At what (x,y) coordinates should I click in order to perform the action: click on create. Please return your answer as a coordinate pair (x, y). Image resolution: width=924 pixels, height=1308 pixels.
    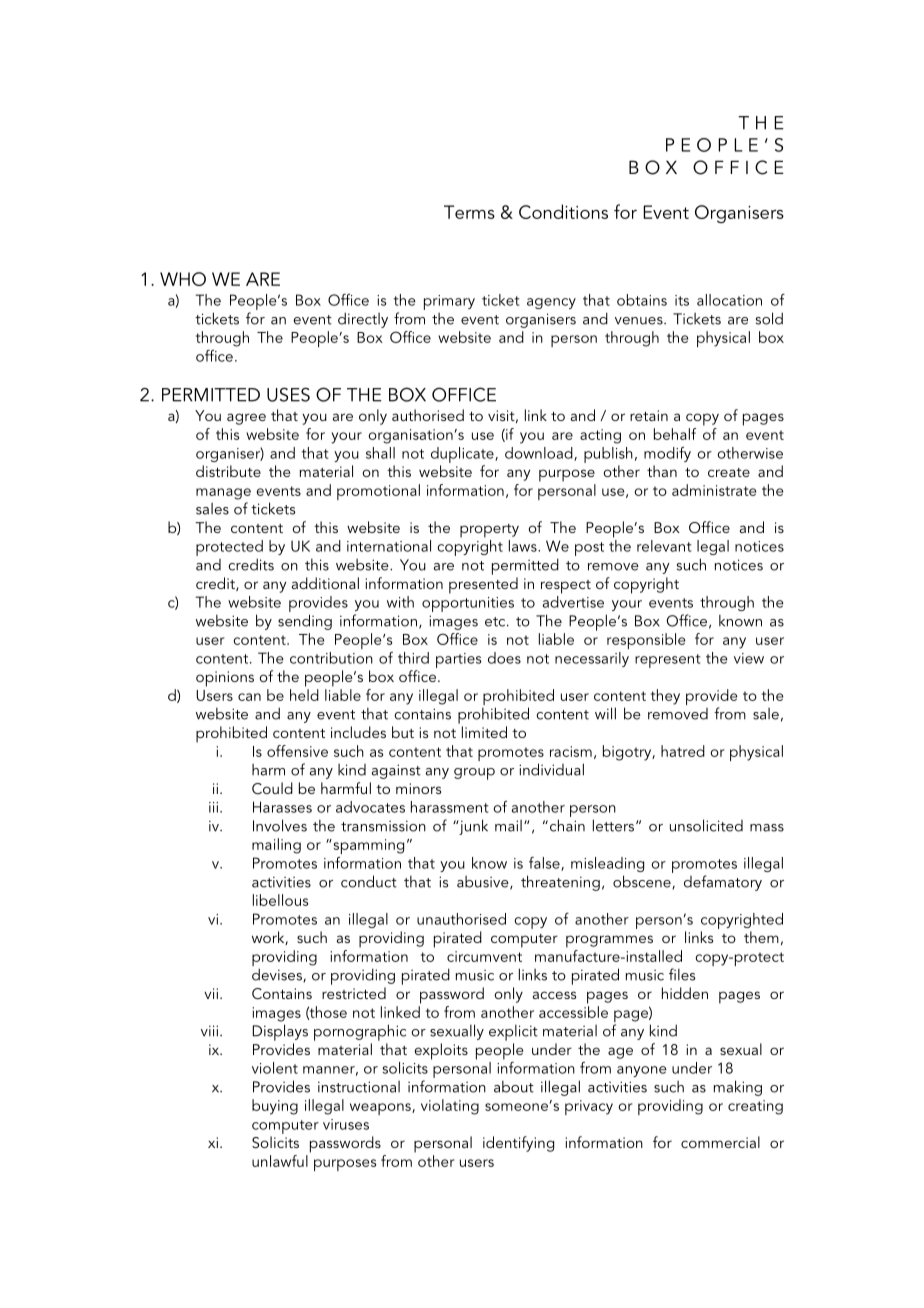
    Looking at the image, I should click on (729, 472).
